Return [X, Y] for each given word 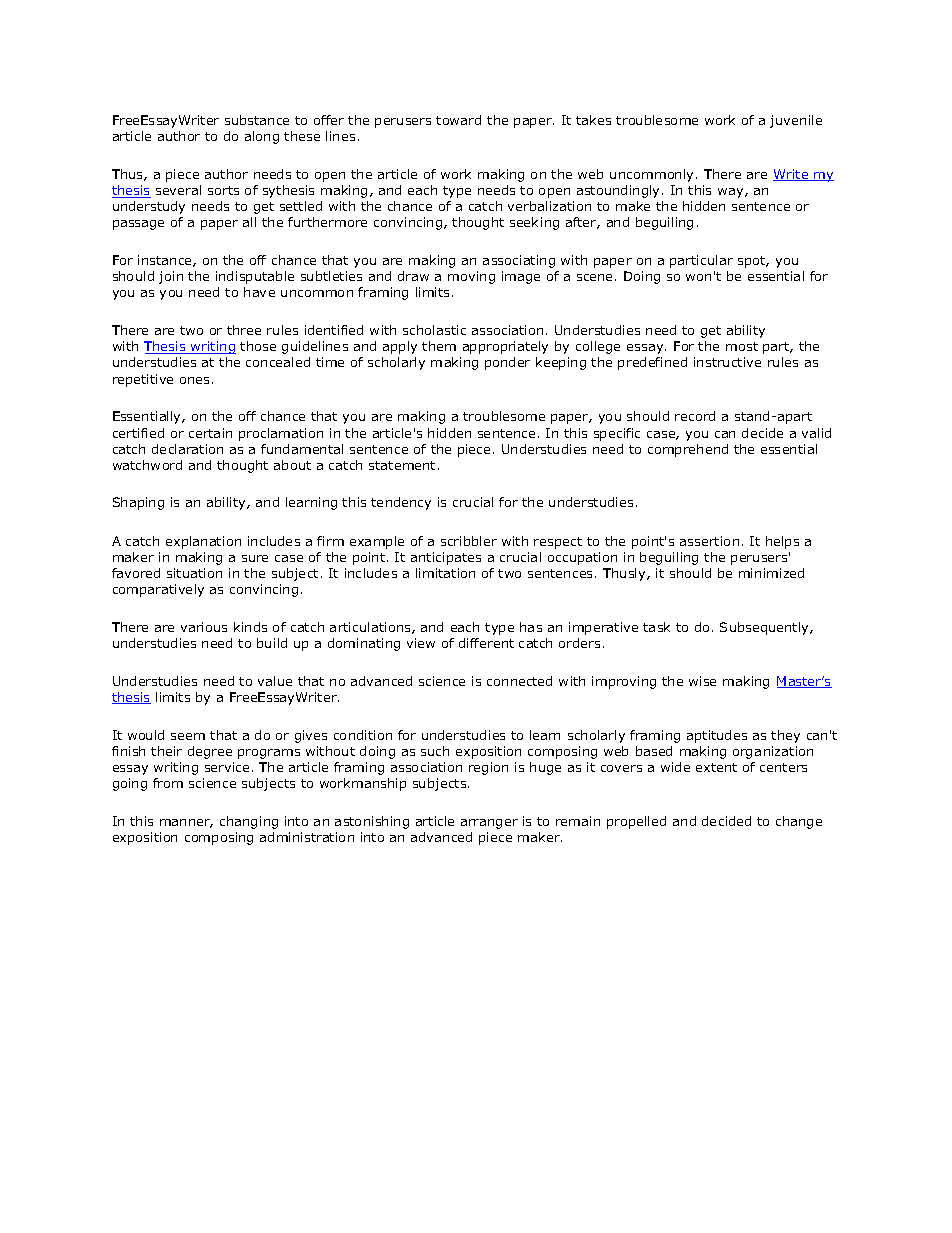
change [799, 822]
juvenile [796, 121]
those [258, 346]
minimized [771, 573]
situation [194, 573]
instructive [727, 362]
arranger [489, 824]
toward [458, 120]
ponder [507, 363]
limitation [445, 573]
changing [249, 822]
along [262, 137]
